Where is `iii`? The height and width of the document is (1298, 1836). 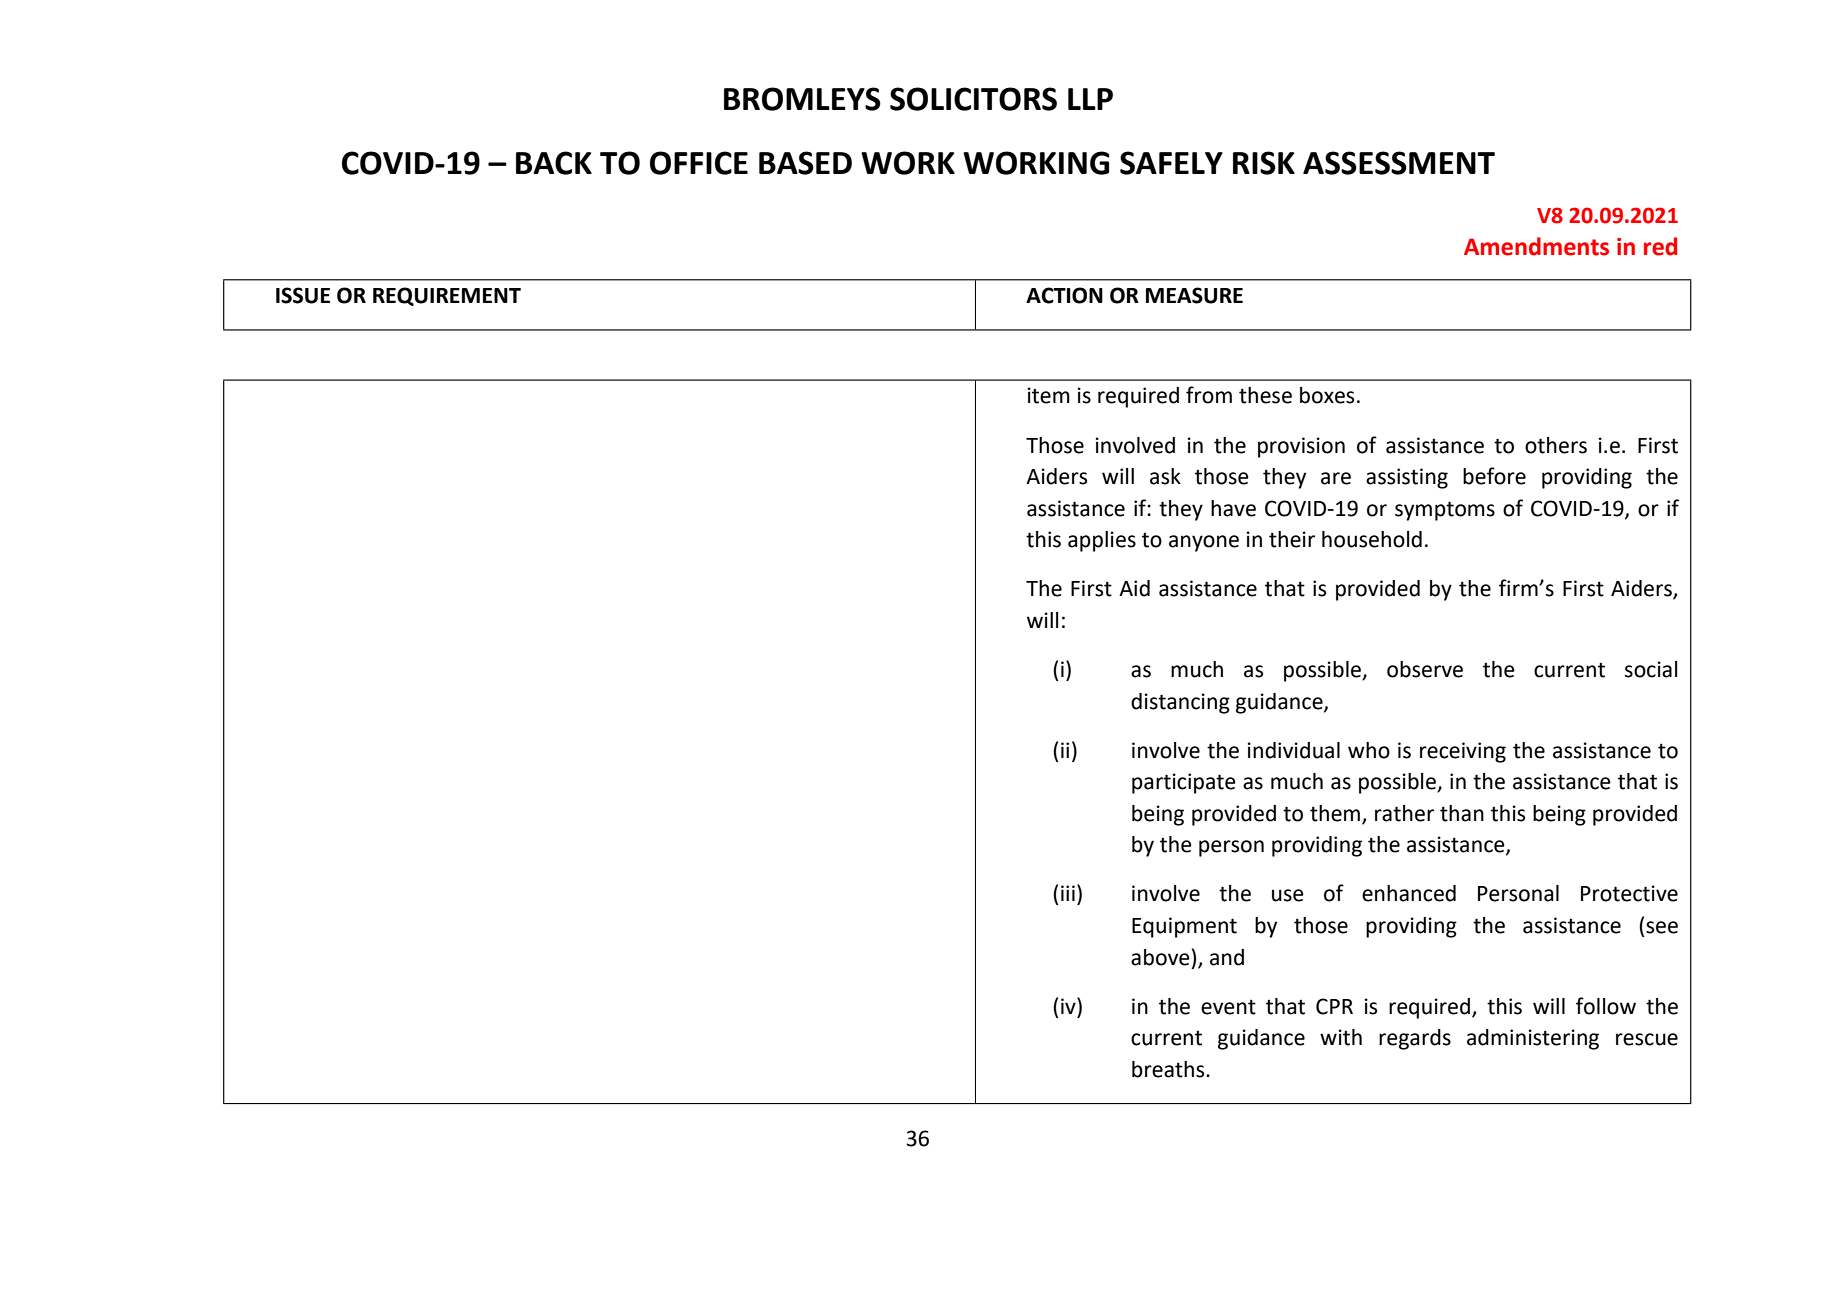 iii is located at coordinates (1068, 893).
